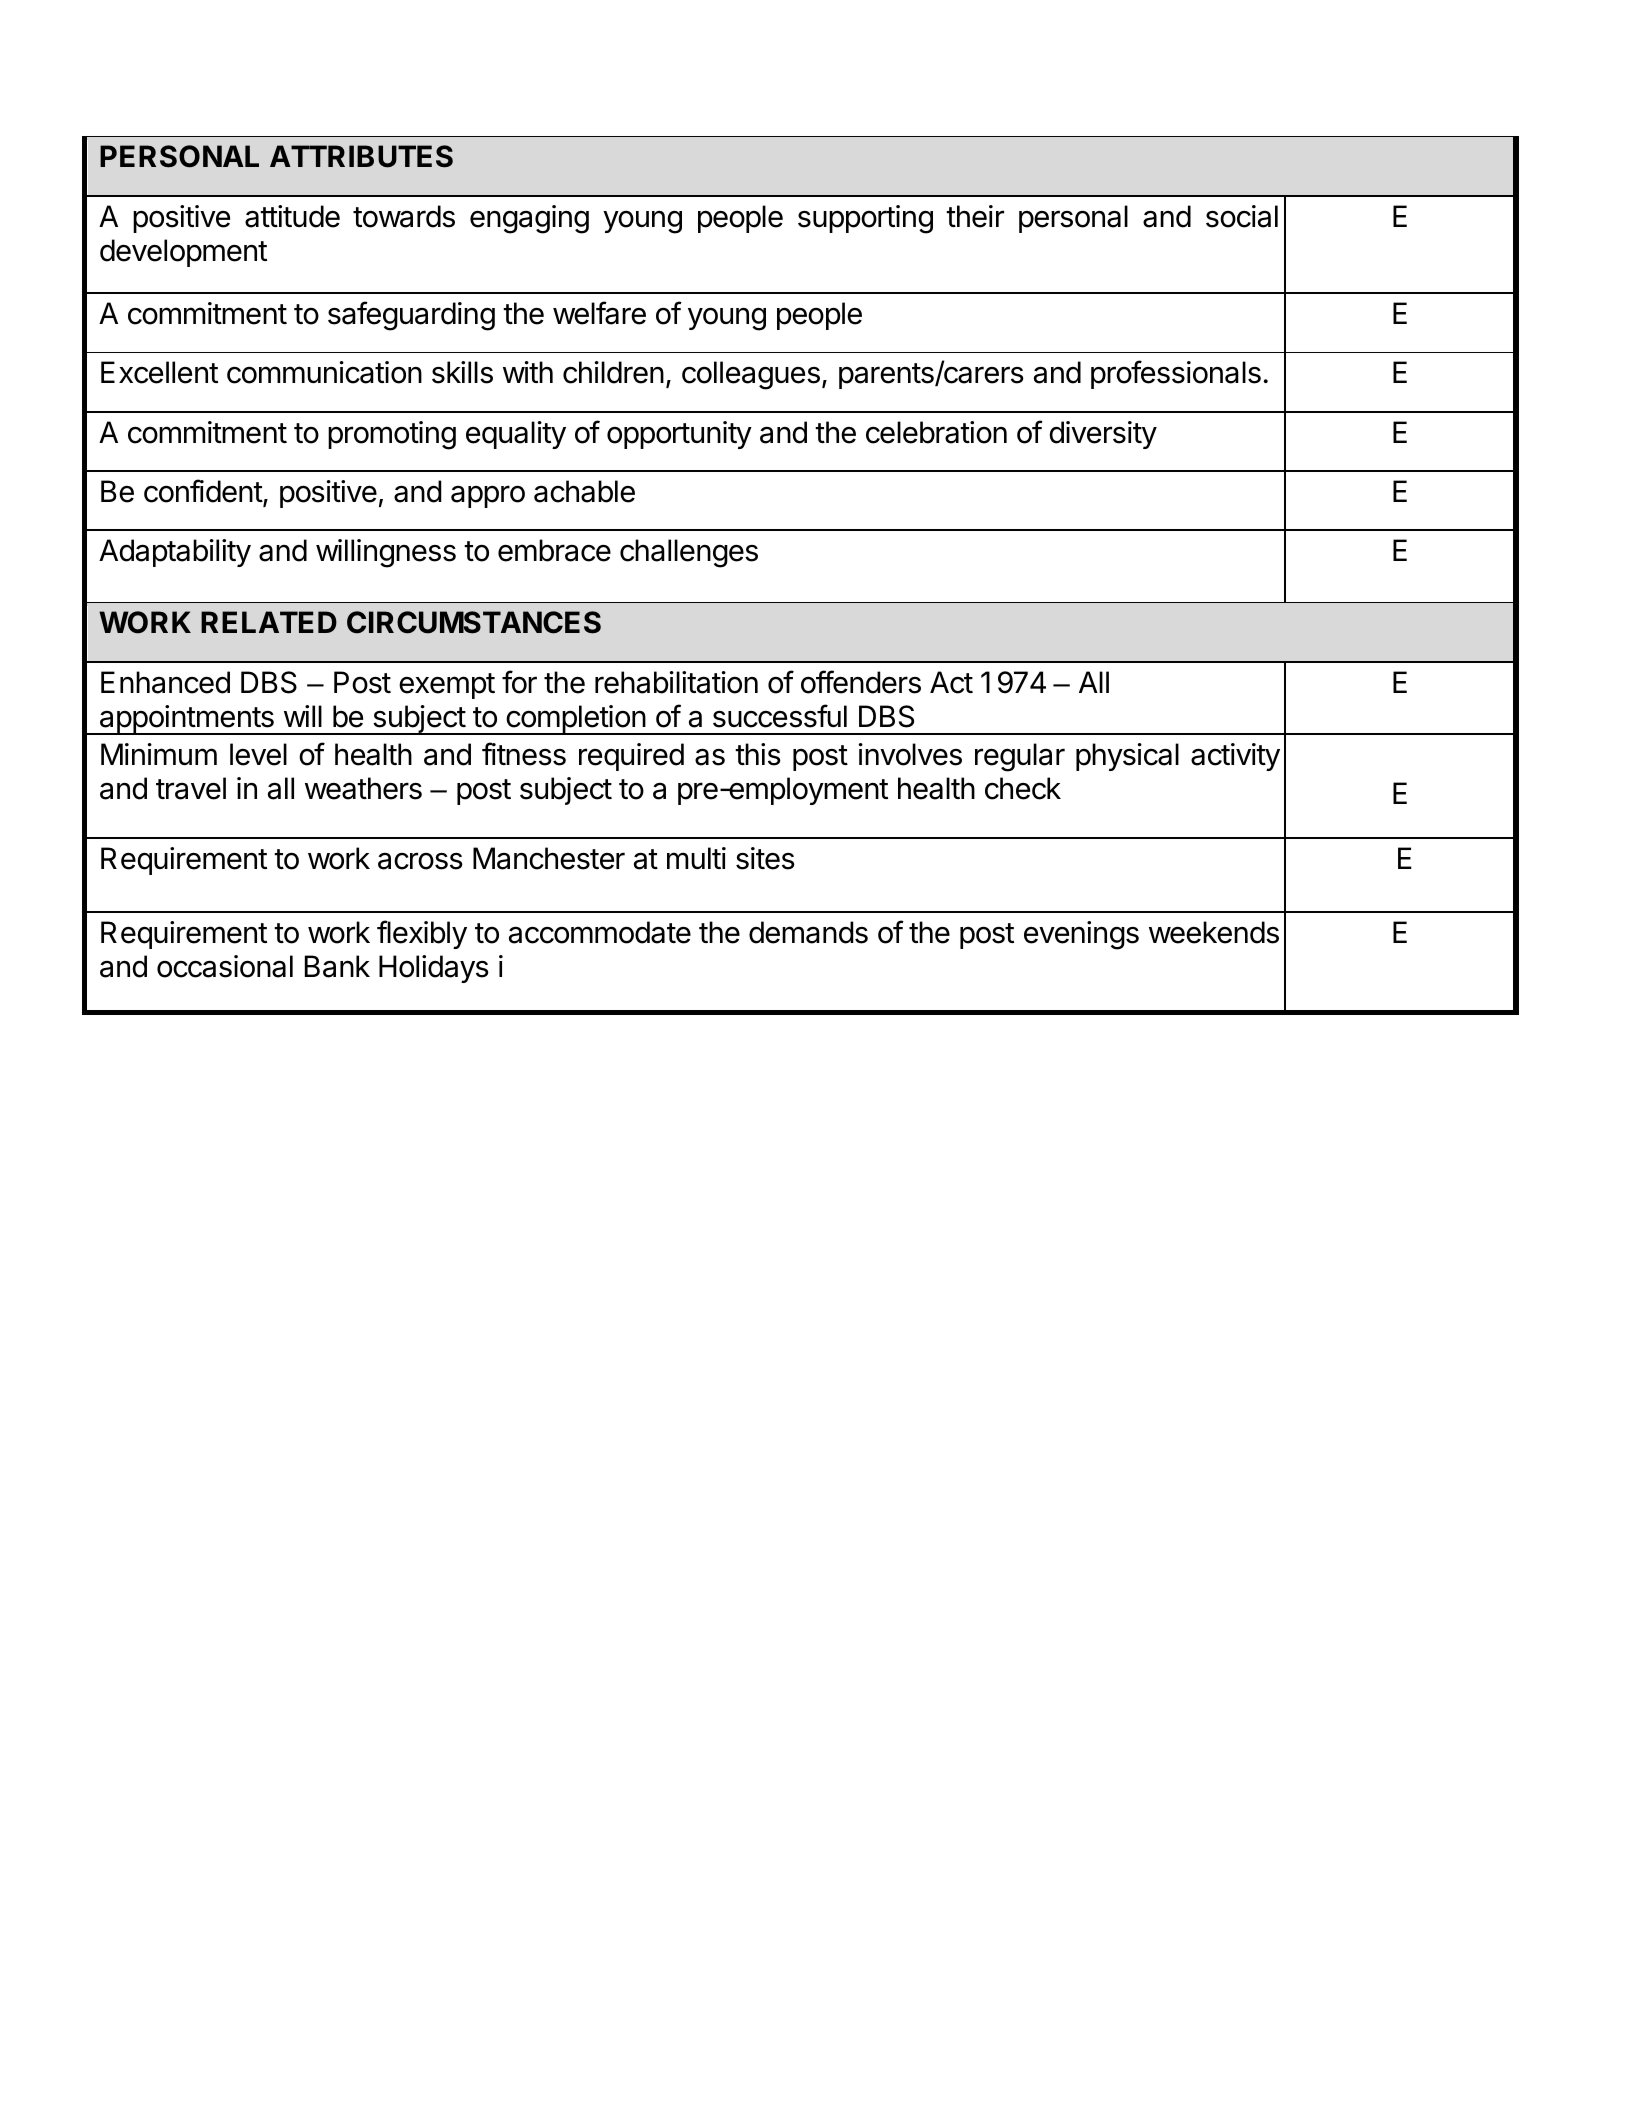 This document has height=2105, width=1627. I want to click on rehabilitation, so click(676, 682).
